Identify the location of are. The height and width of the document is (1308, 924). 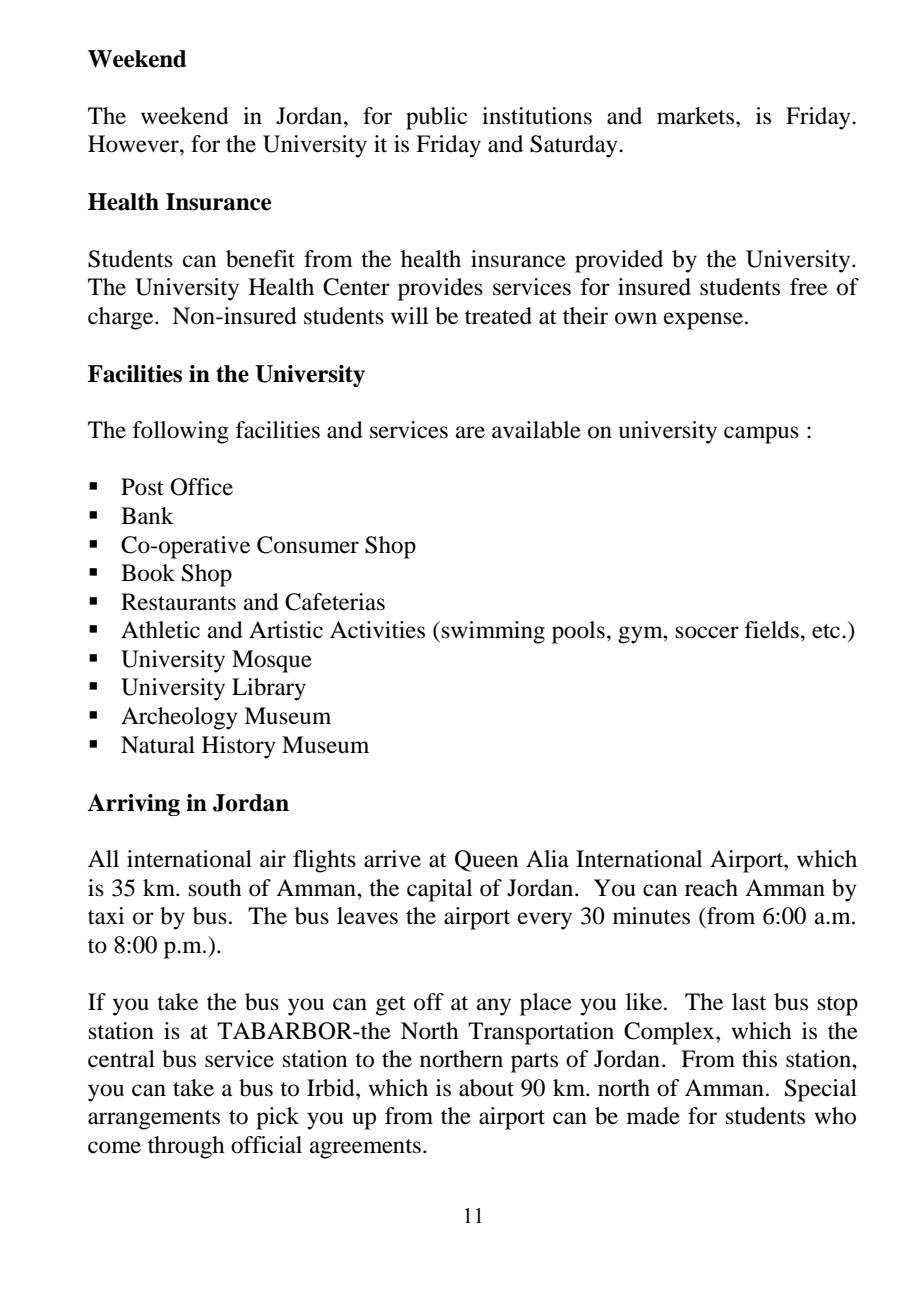
(470, 432).
